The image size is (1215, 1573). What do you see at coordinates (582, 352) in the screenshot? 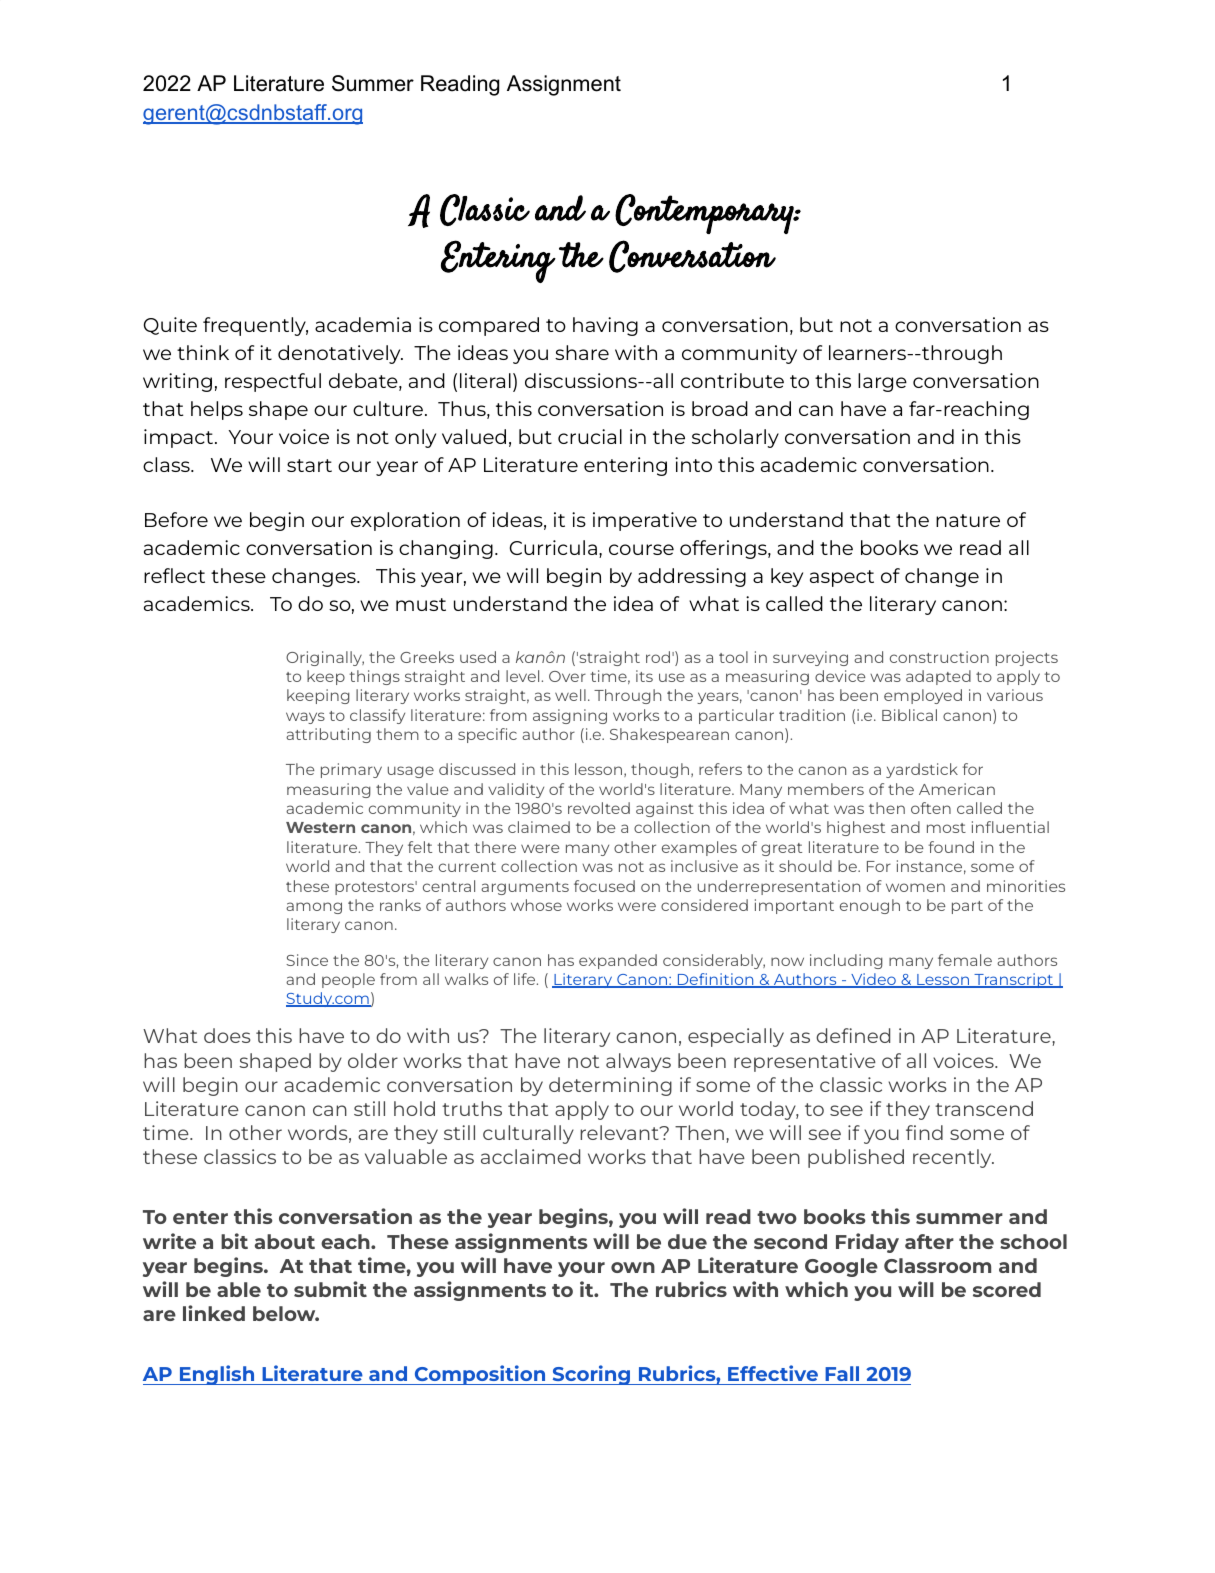
I see `share` at bounding box center [582, 352].
